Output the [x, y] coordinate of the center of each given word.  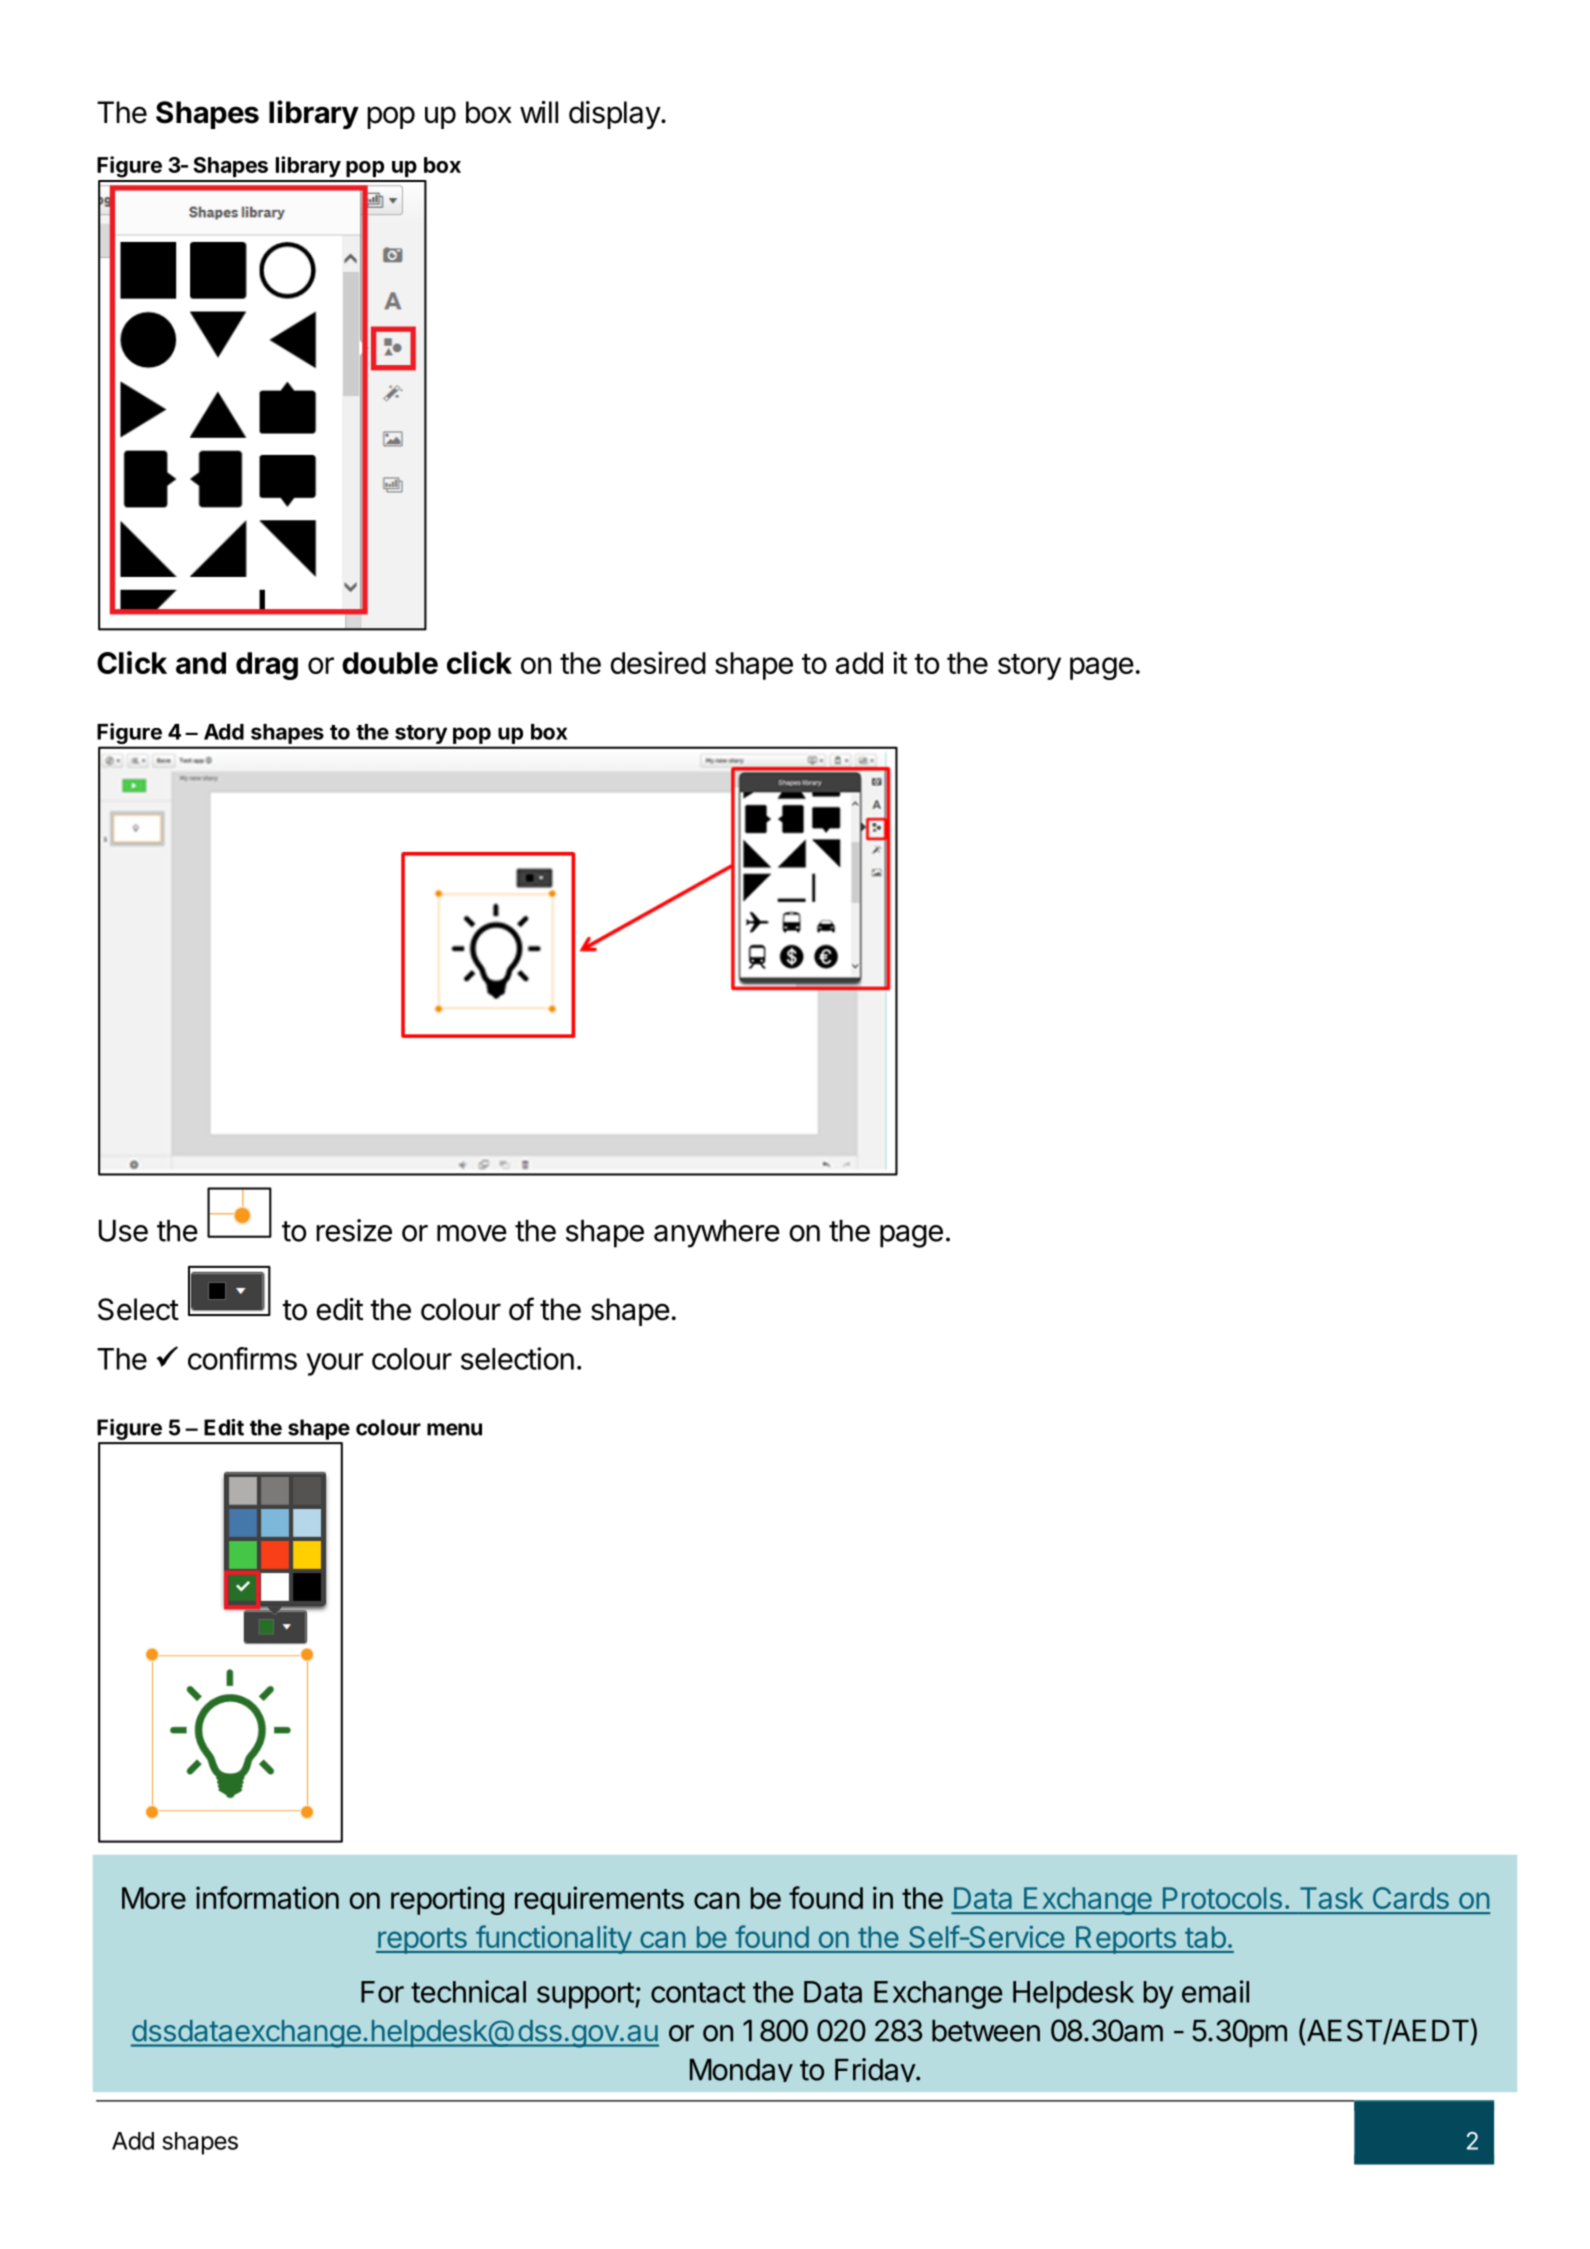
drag [267, 666]
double [390, 663]
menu [454, 1429]
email [1215, 1991]
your [334, 1364]
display [615, 115]
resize [354, 1230]
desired [658, 662]
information [267, 1897]
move [472, 1233]
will [539, 112]
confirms [242, 1358]
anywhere [717, 1233]
